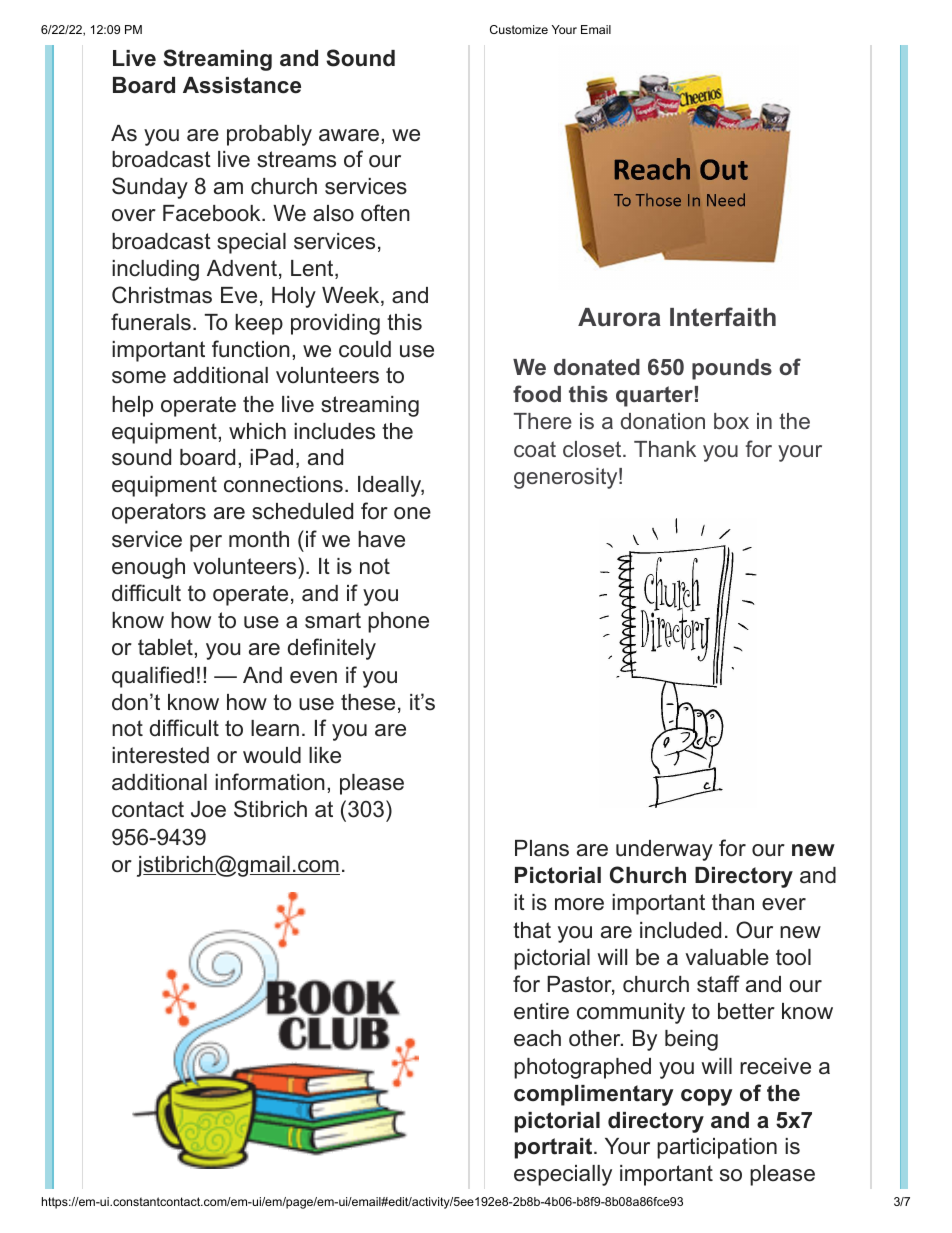 This page has height=1233, width=952. I want to click on Plans, so click(542, 848).
